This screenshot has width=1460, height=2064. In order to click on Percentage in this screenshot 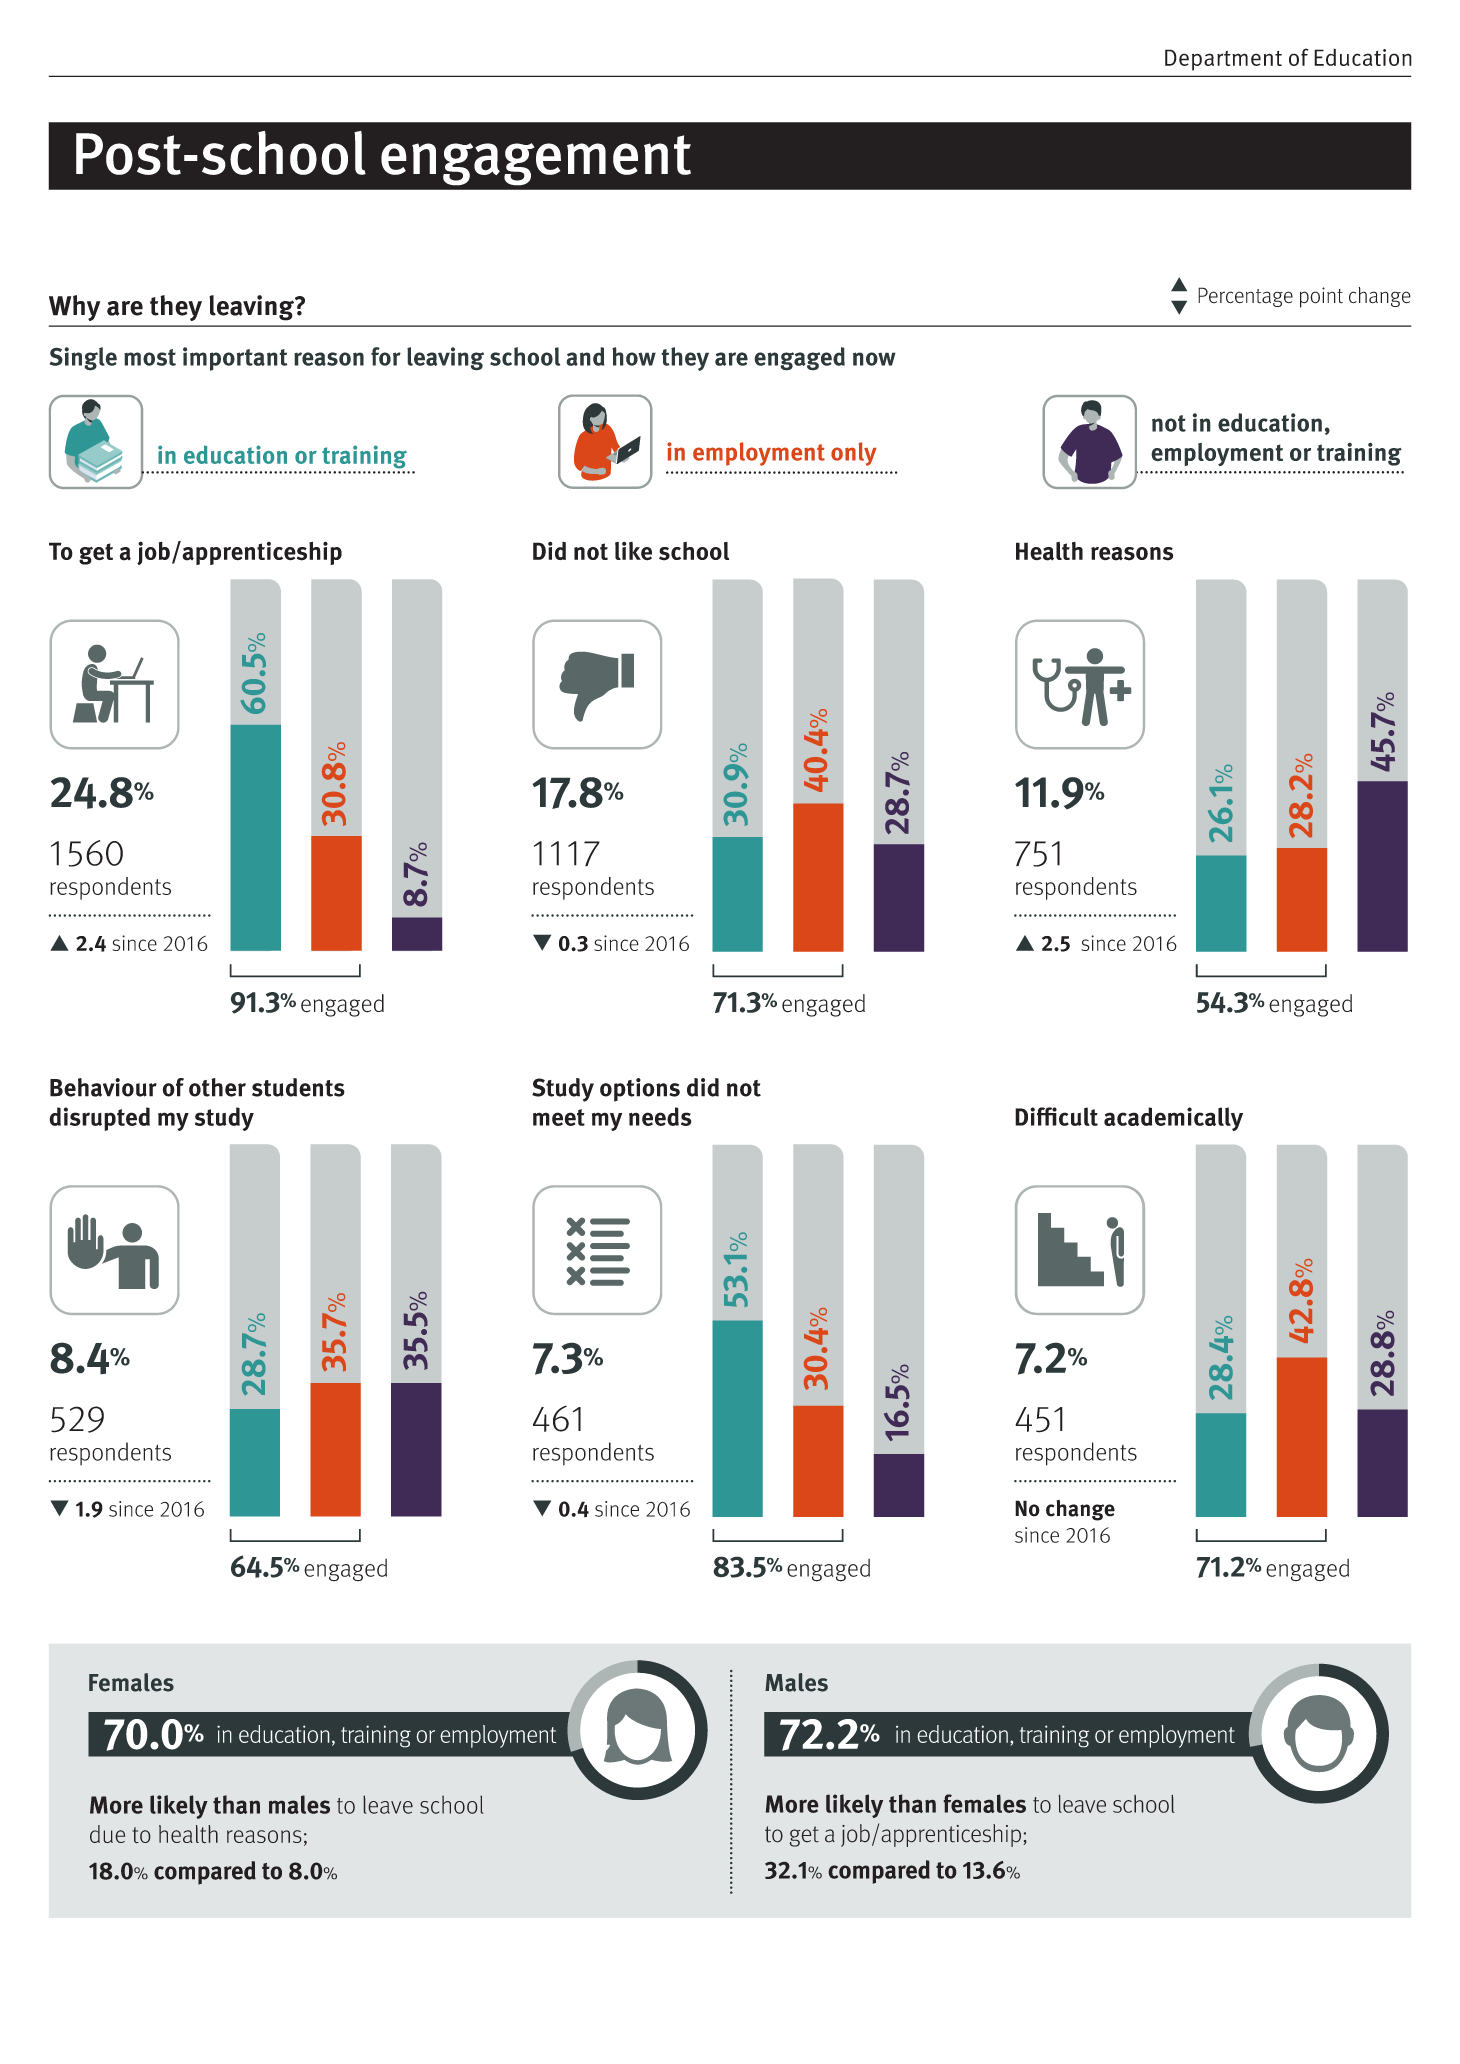, I will do `click(1245, 297)`.
